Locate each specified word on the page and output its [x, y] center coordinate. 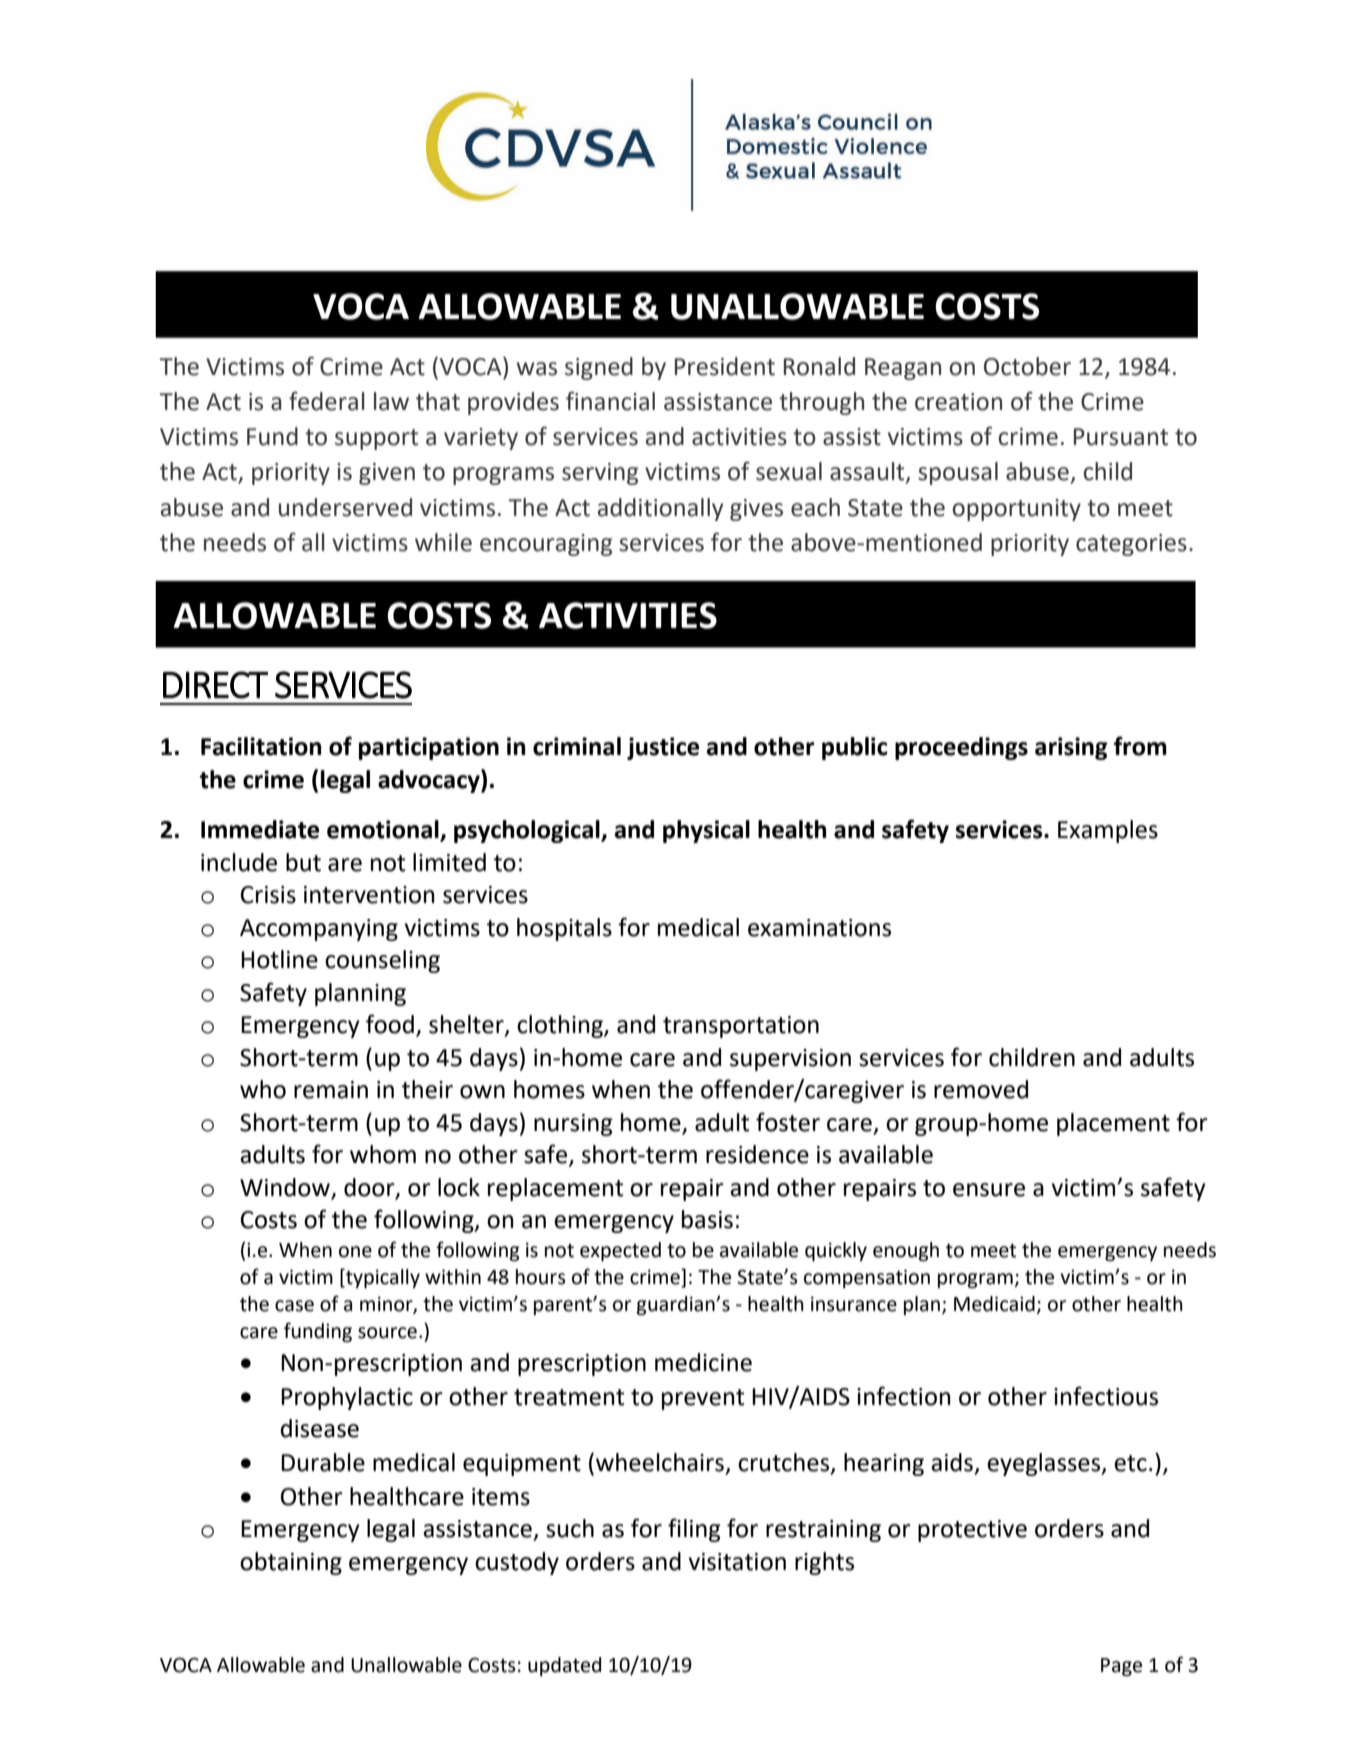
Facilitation [261, 746]
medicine [703, 1362]
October [1027, 366]
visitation [737, 1562]
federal [327, 401]
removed [981, 1089]
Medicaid [994, 1304]
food [390, 1024]
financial [610, 401]
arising [1071, 748]
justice [663, 748]
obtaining [291, 1563]
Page [1121, 1667]
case [294, 1306]
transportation [741, 1027]
